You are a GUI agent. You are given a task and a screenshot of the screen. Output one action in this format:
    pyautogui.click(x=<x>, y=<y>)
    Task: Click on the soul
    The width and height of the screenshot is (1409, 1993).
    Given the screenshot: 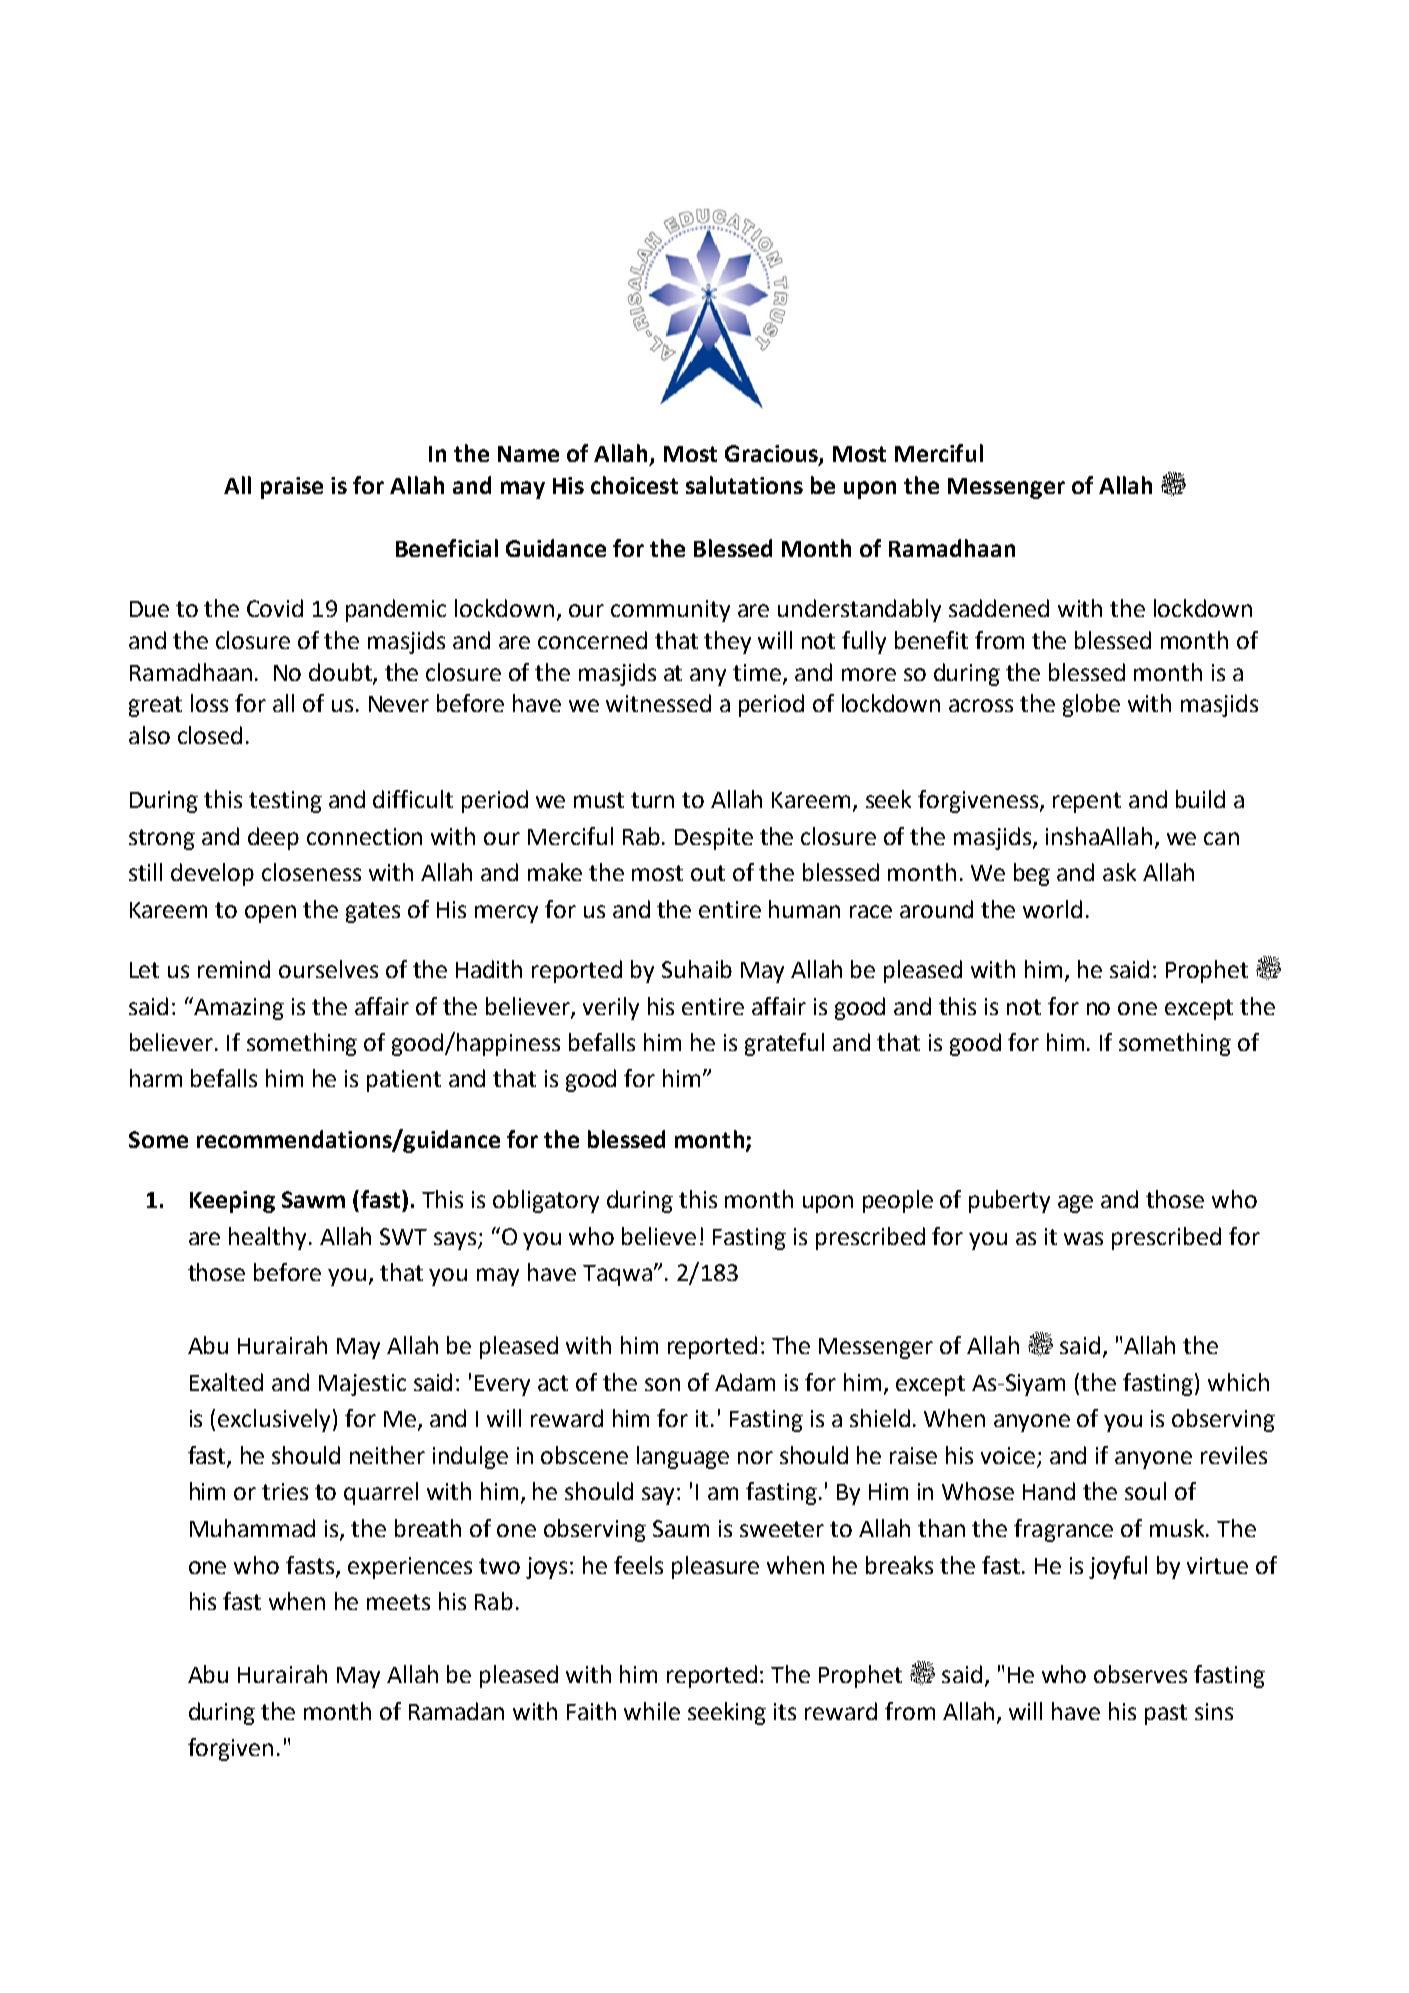 What is the action you would take?
    pyautogui.click(x=1145, y=1491)
